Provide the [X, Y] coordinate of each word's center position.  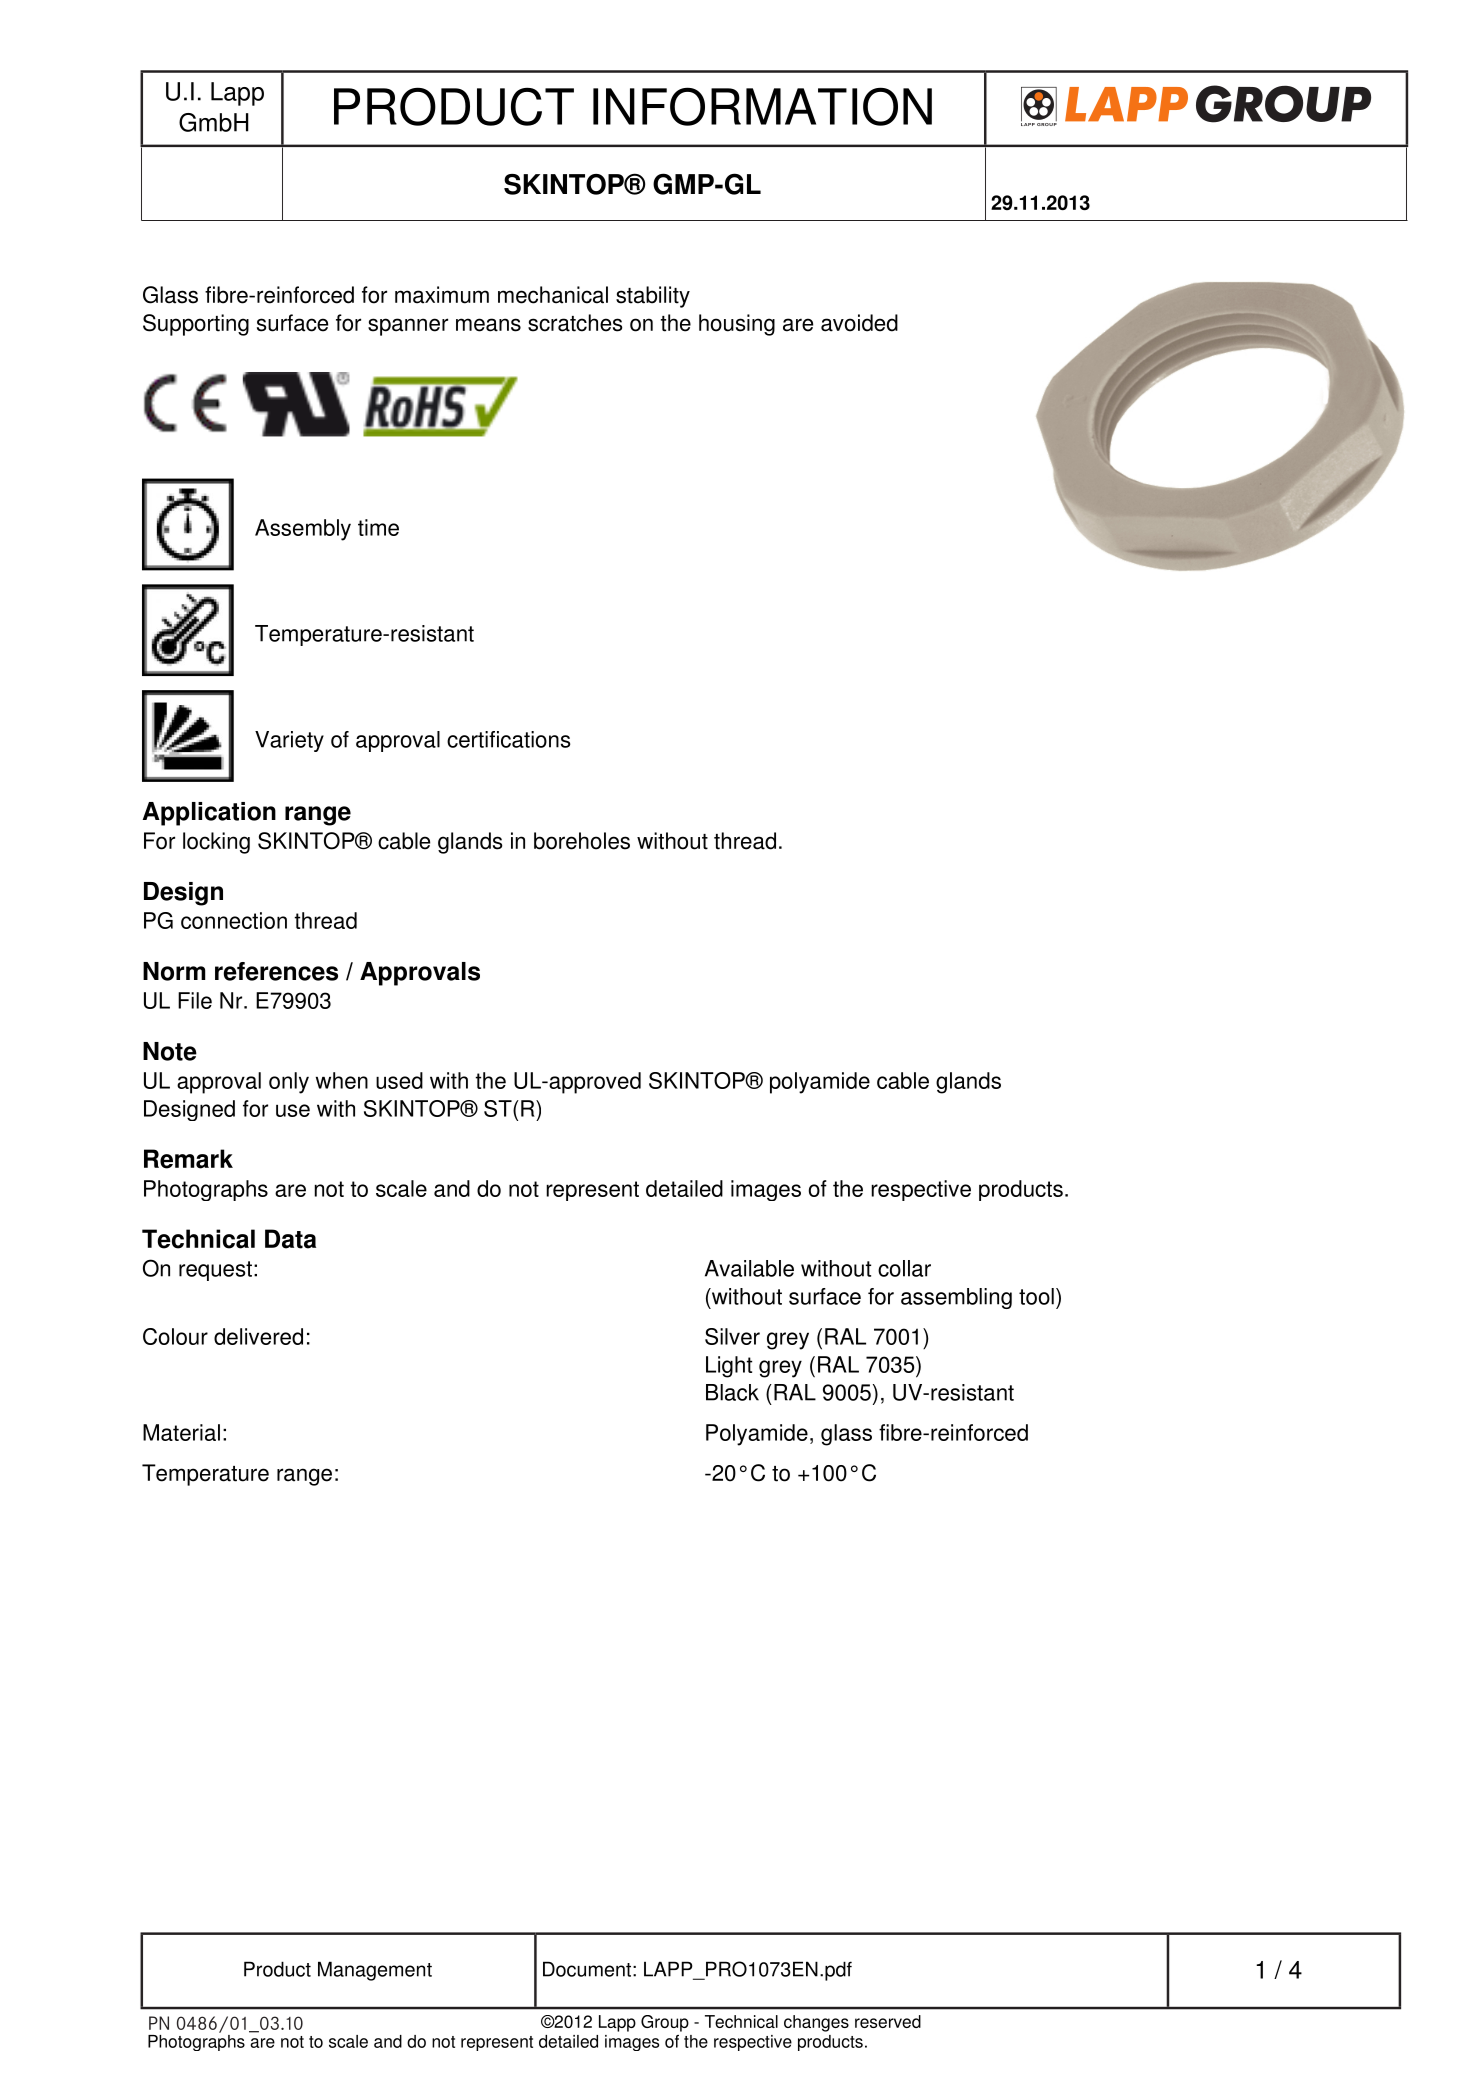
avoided [859, 323]
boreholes [582, 841]
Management [375, 1971]
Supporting [196, 325]
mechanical [553, 295]
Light [729, 1367]
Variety [289, 741]
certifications [508, 739]
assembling [956, 1298]
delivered [258, 1336]
